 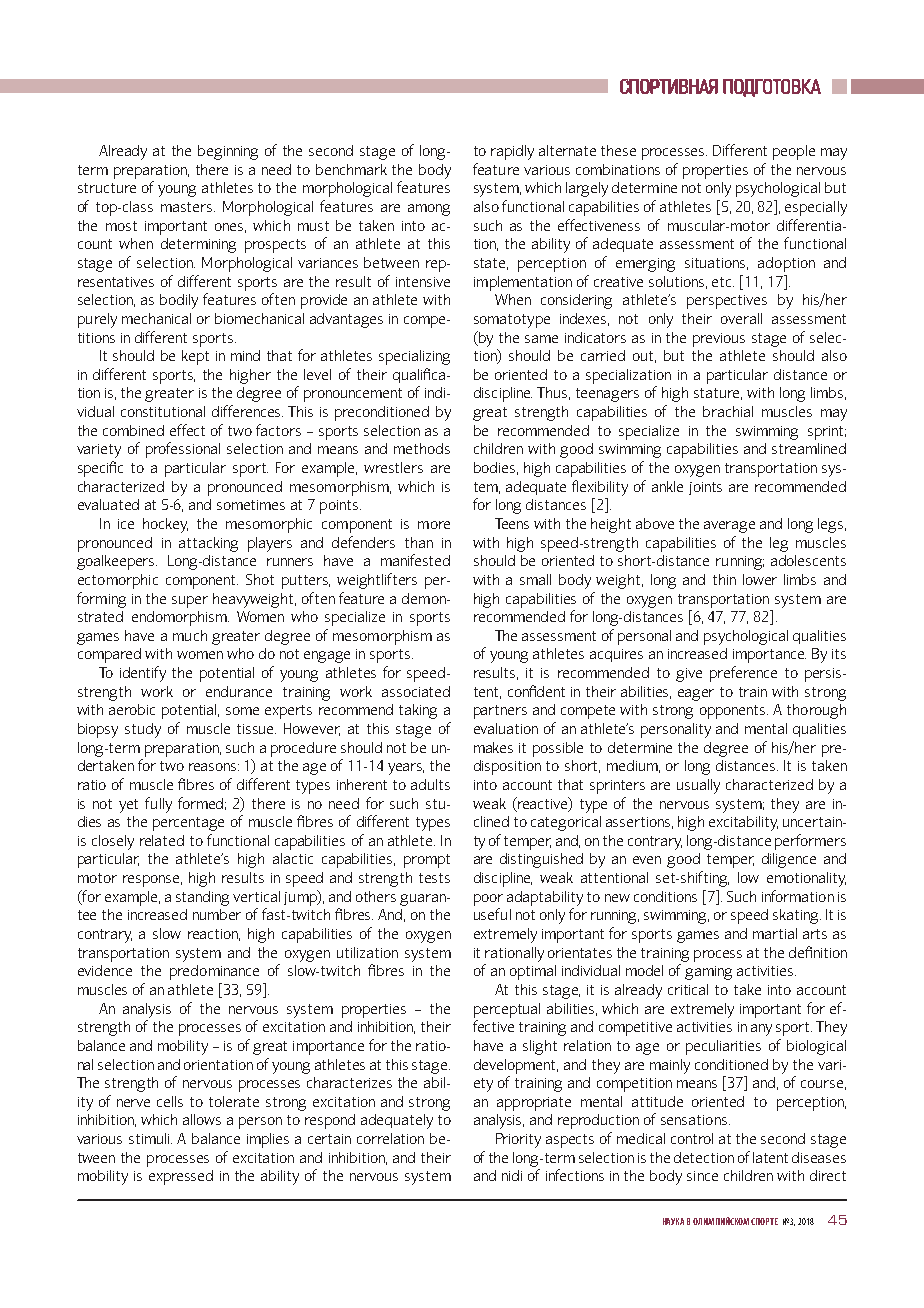 I want to click on preference, so click(x=743, y=674).
